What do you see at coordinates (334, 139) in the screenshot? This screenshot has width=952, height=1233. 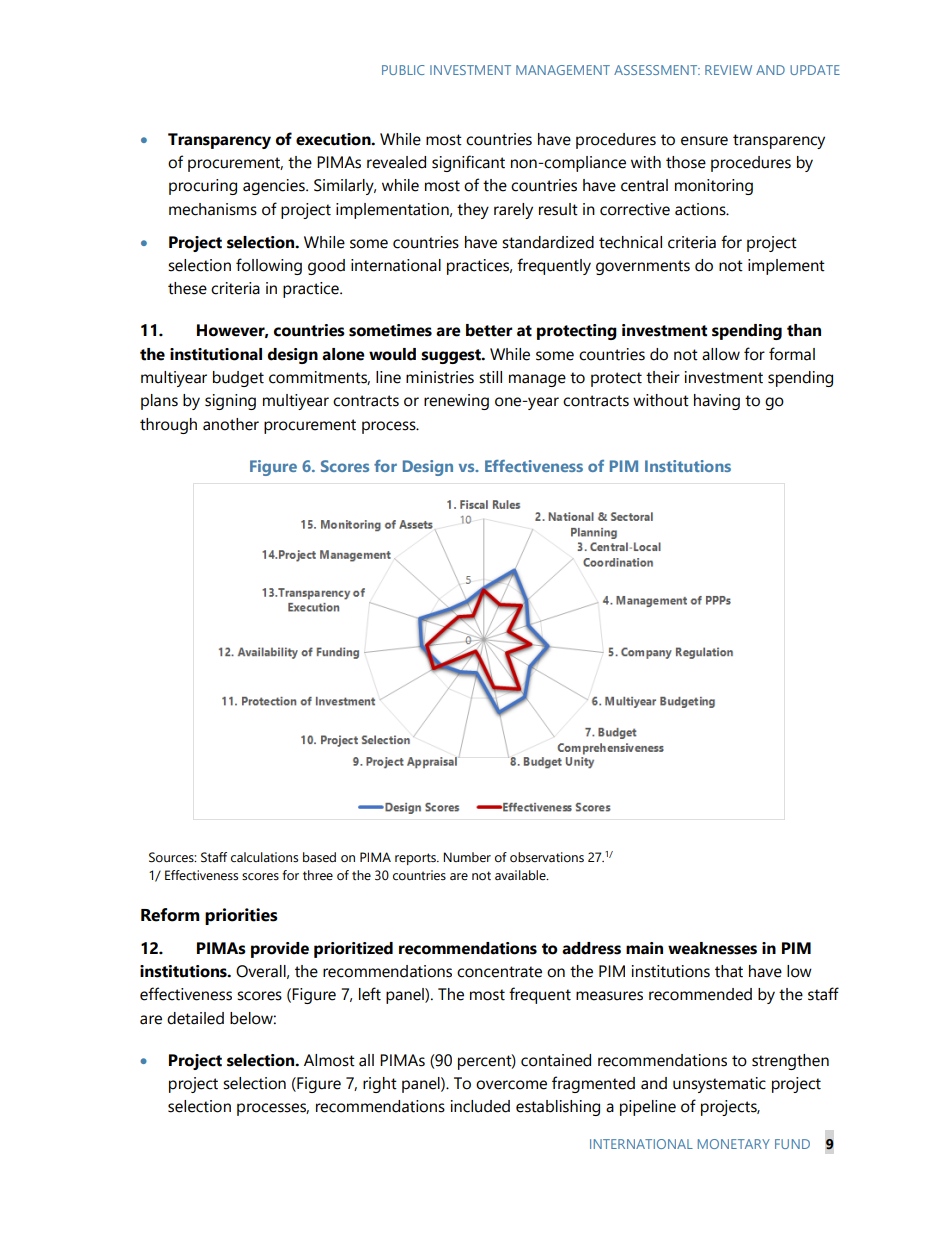 I see `execution` at bounding box center [334, 139].
